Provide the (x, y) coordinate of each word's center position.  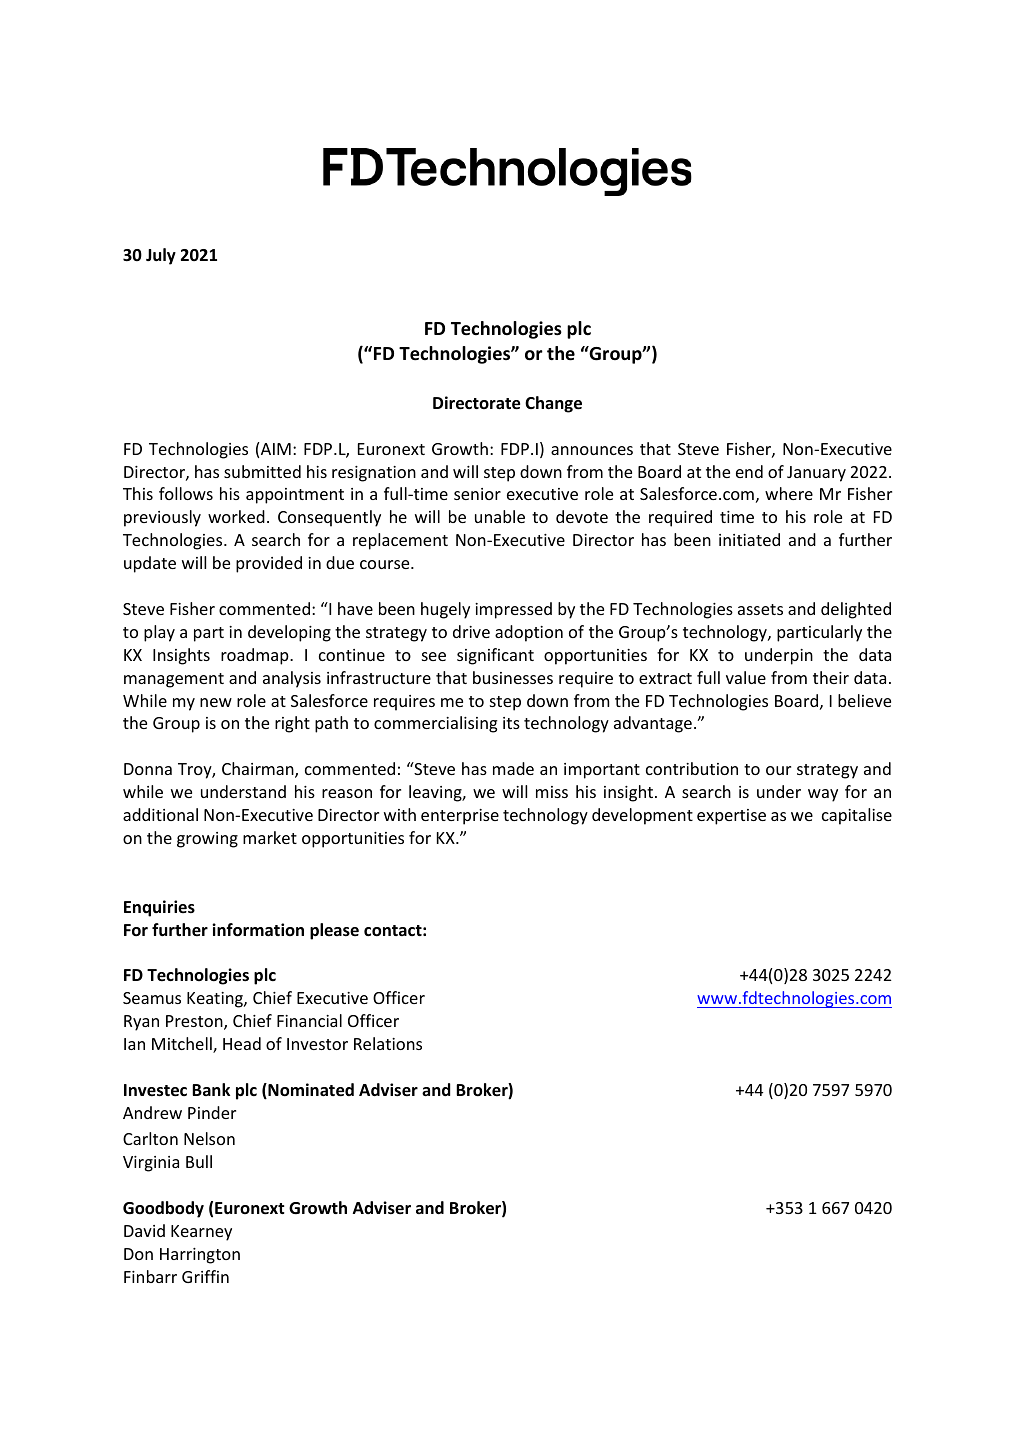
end (749, 471)
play (159, 633)
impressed (513, 610)
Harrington (200, 1256)
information (258, 930)
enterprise (460, 817)
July (161, 256)
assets (760, 609)
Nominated (310, 1091)
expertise (731, 817)
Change (553, 404)
